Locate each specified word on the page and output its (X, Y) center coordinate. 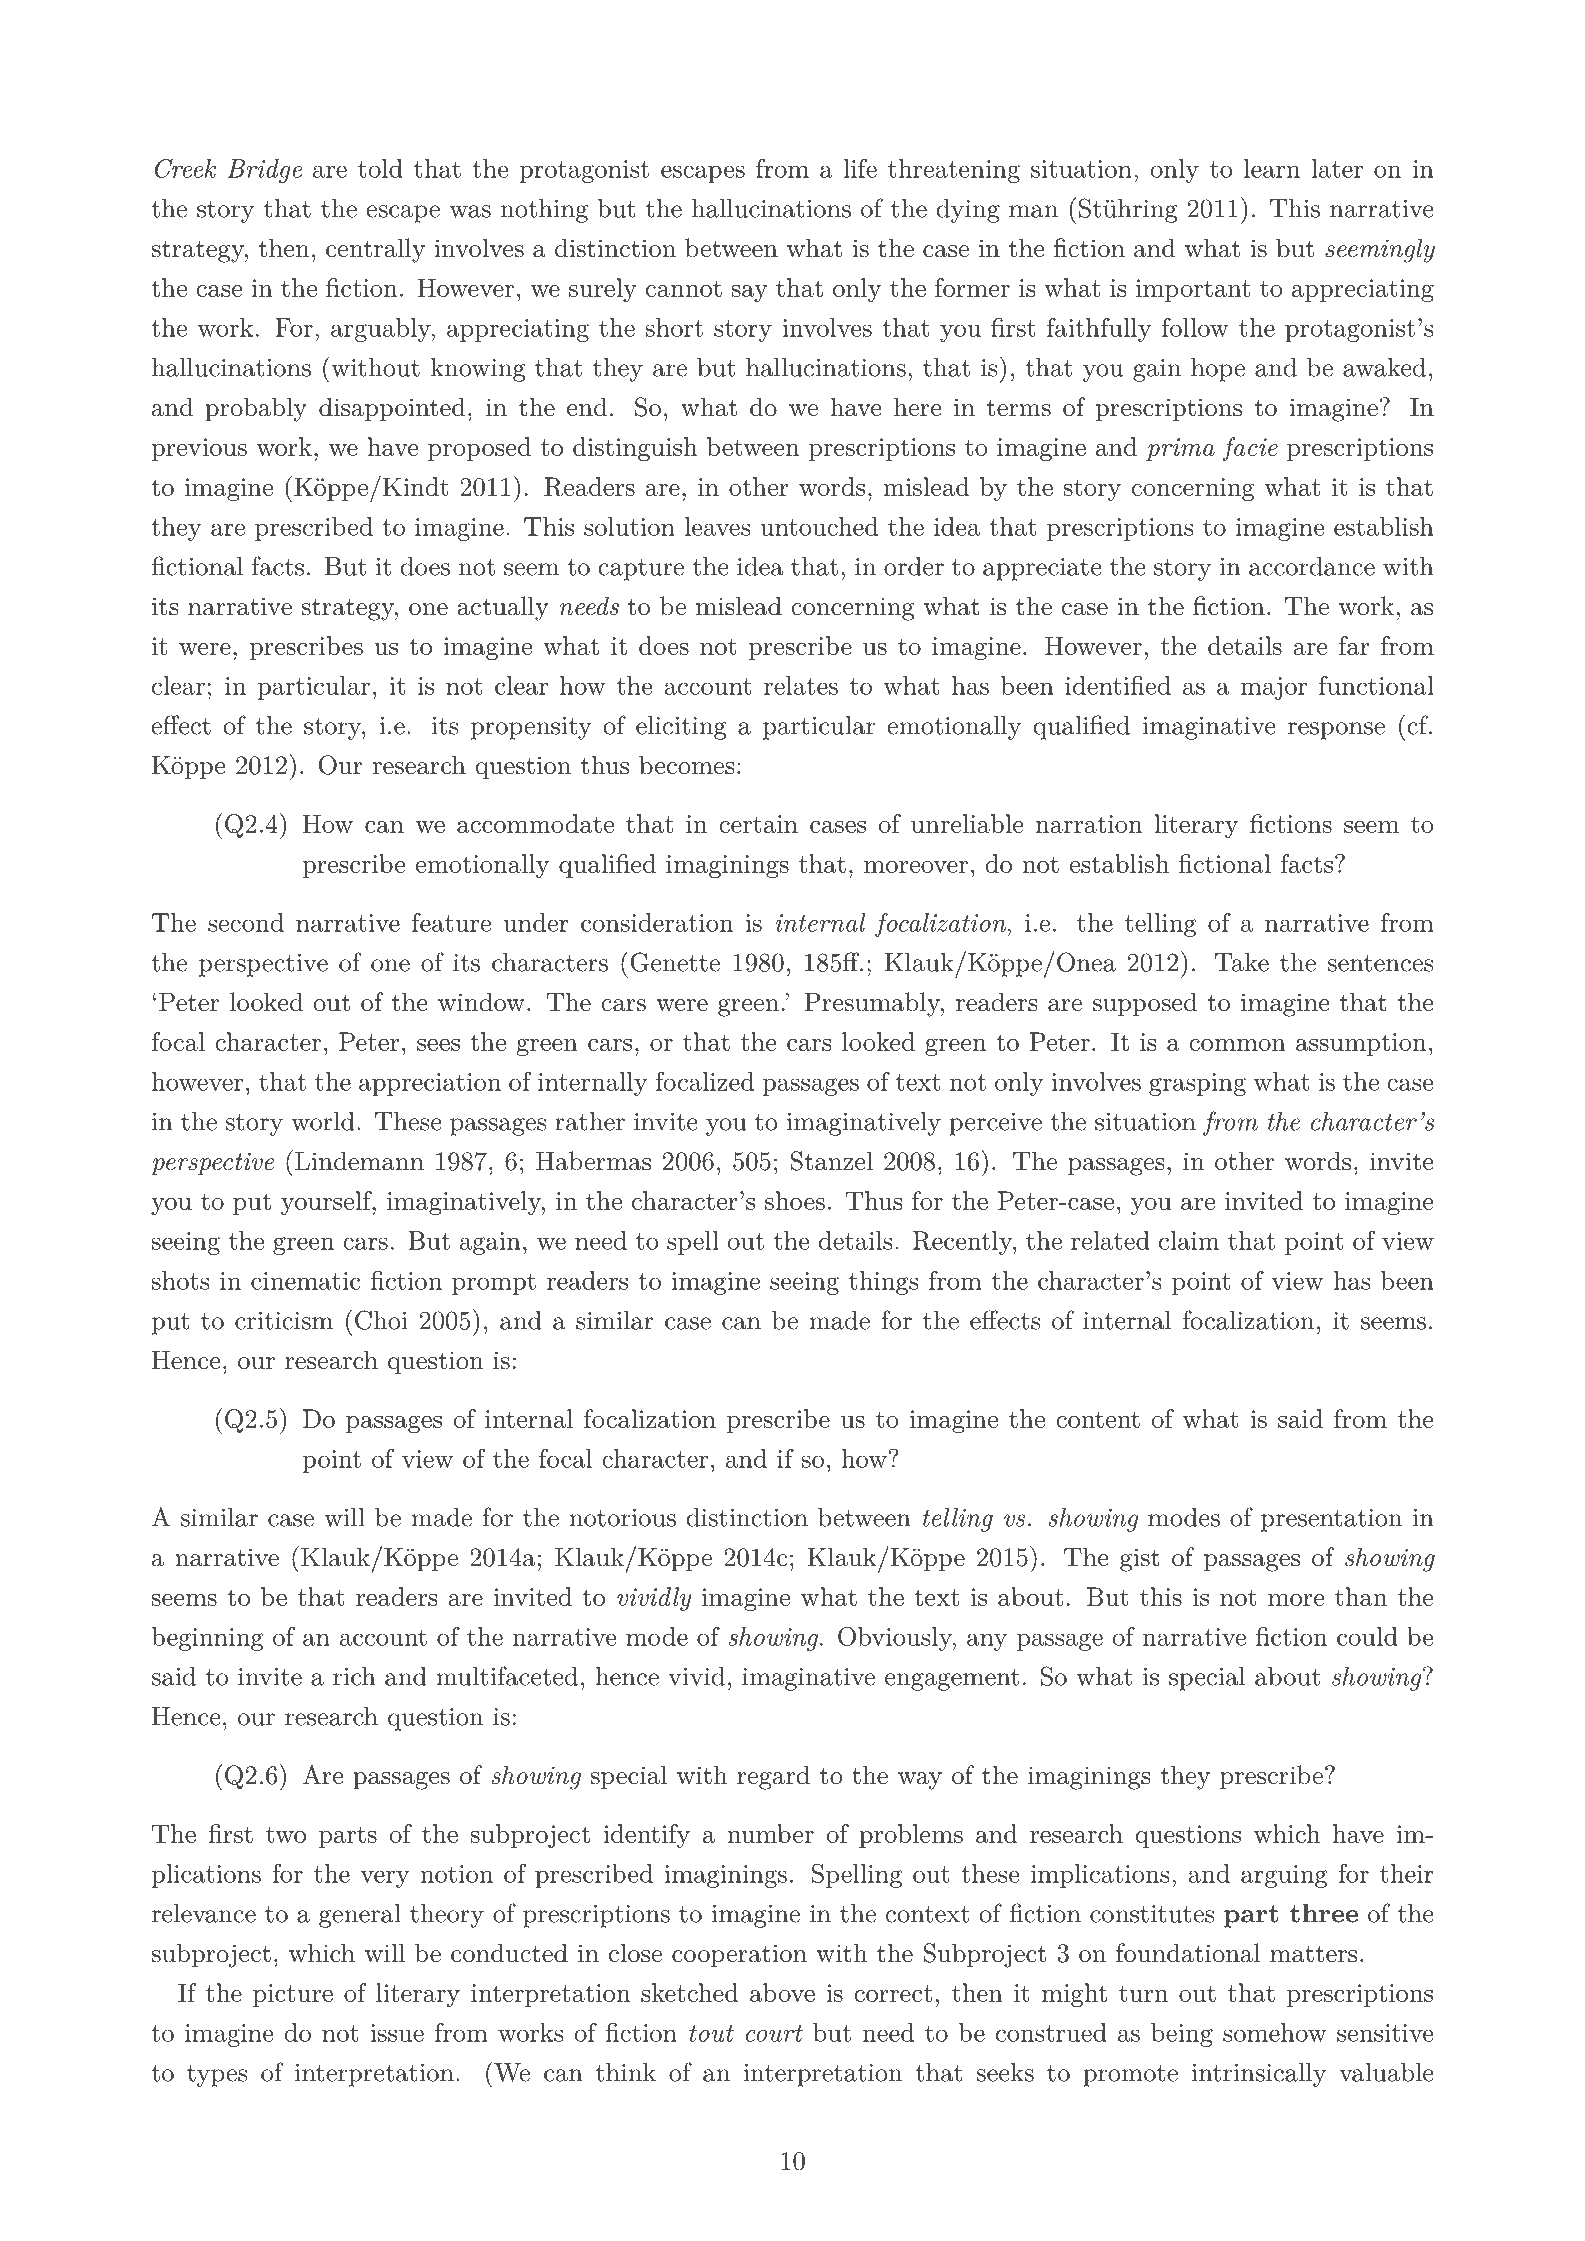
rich (354, 1676)
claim (1189, 1240)
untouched (819, 526)
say (750, 293)
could (1367, 1636)
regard (773, 1777)
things (884, 1283)
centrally (375, 250)
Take (1242, 962)
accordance (1312, 566)
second (246, 922)
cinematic (305, 1281)
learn (1272, 168)
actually (503, 608)
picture (293, 1995)
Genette (675, 962)
